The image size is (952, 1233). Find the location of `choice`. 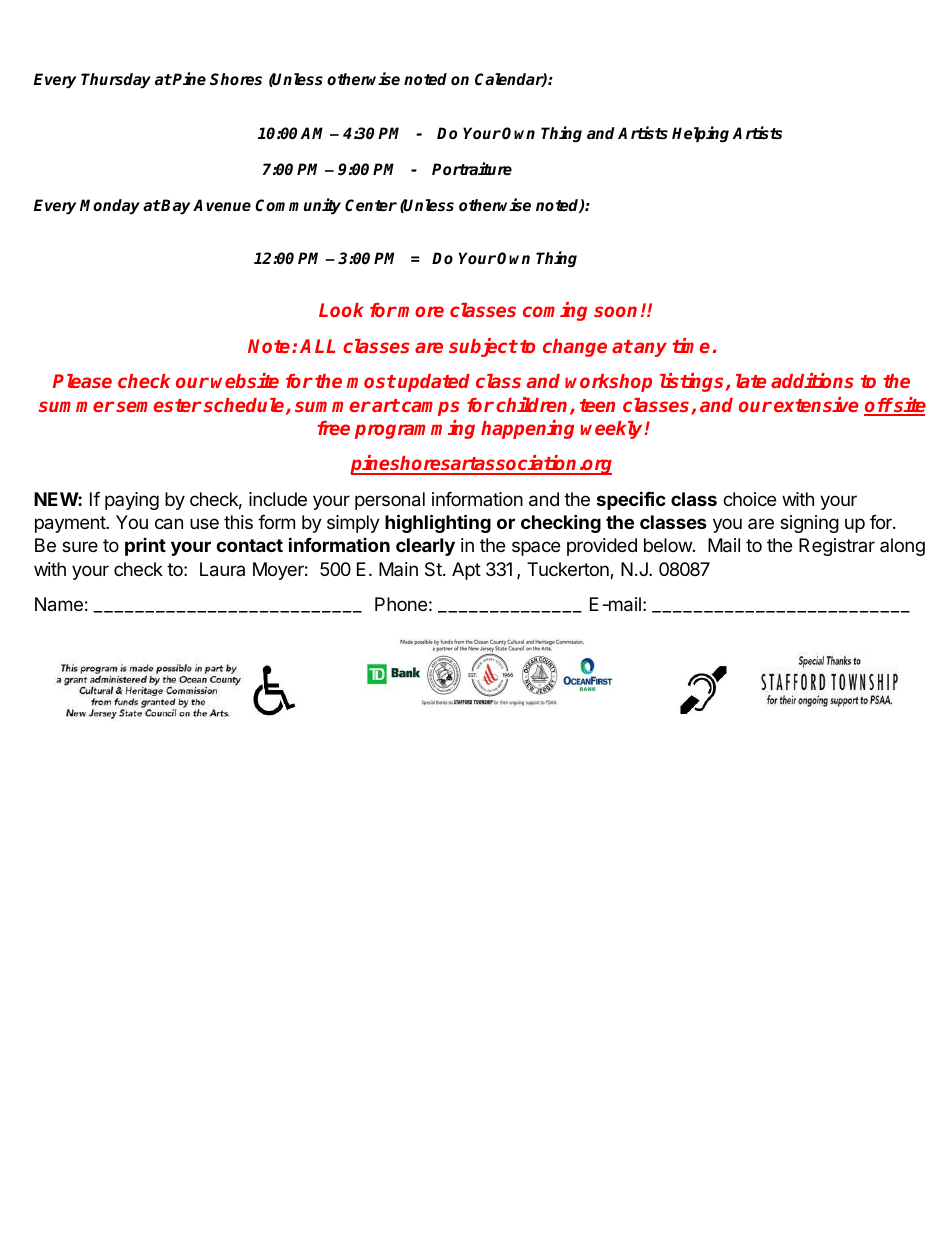

choice is located at coordinates (749, 499).
